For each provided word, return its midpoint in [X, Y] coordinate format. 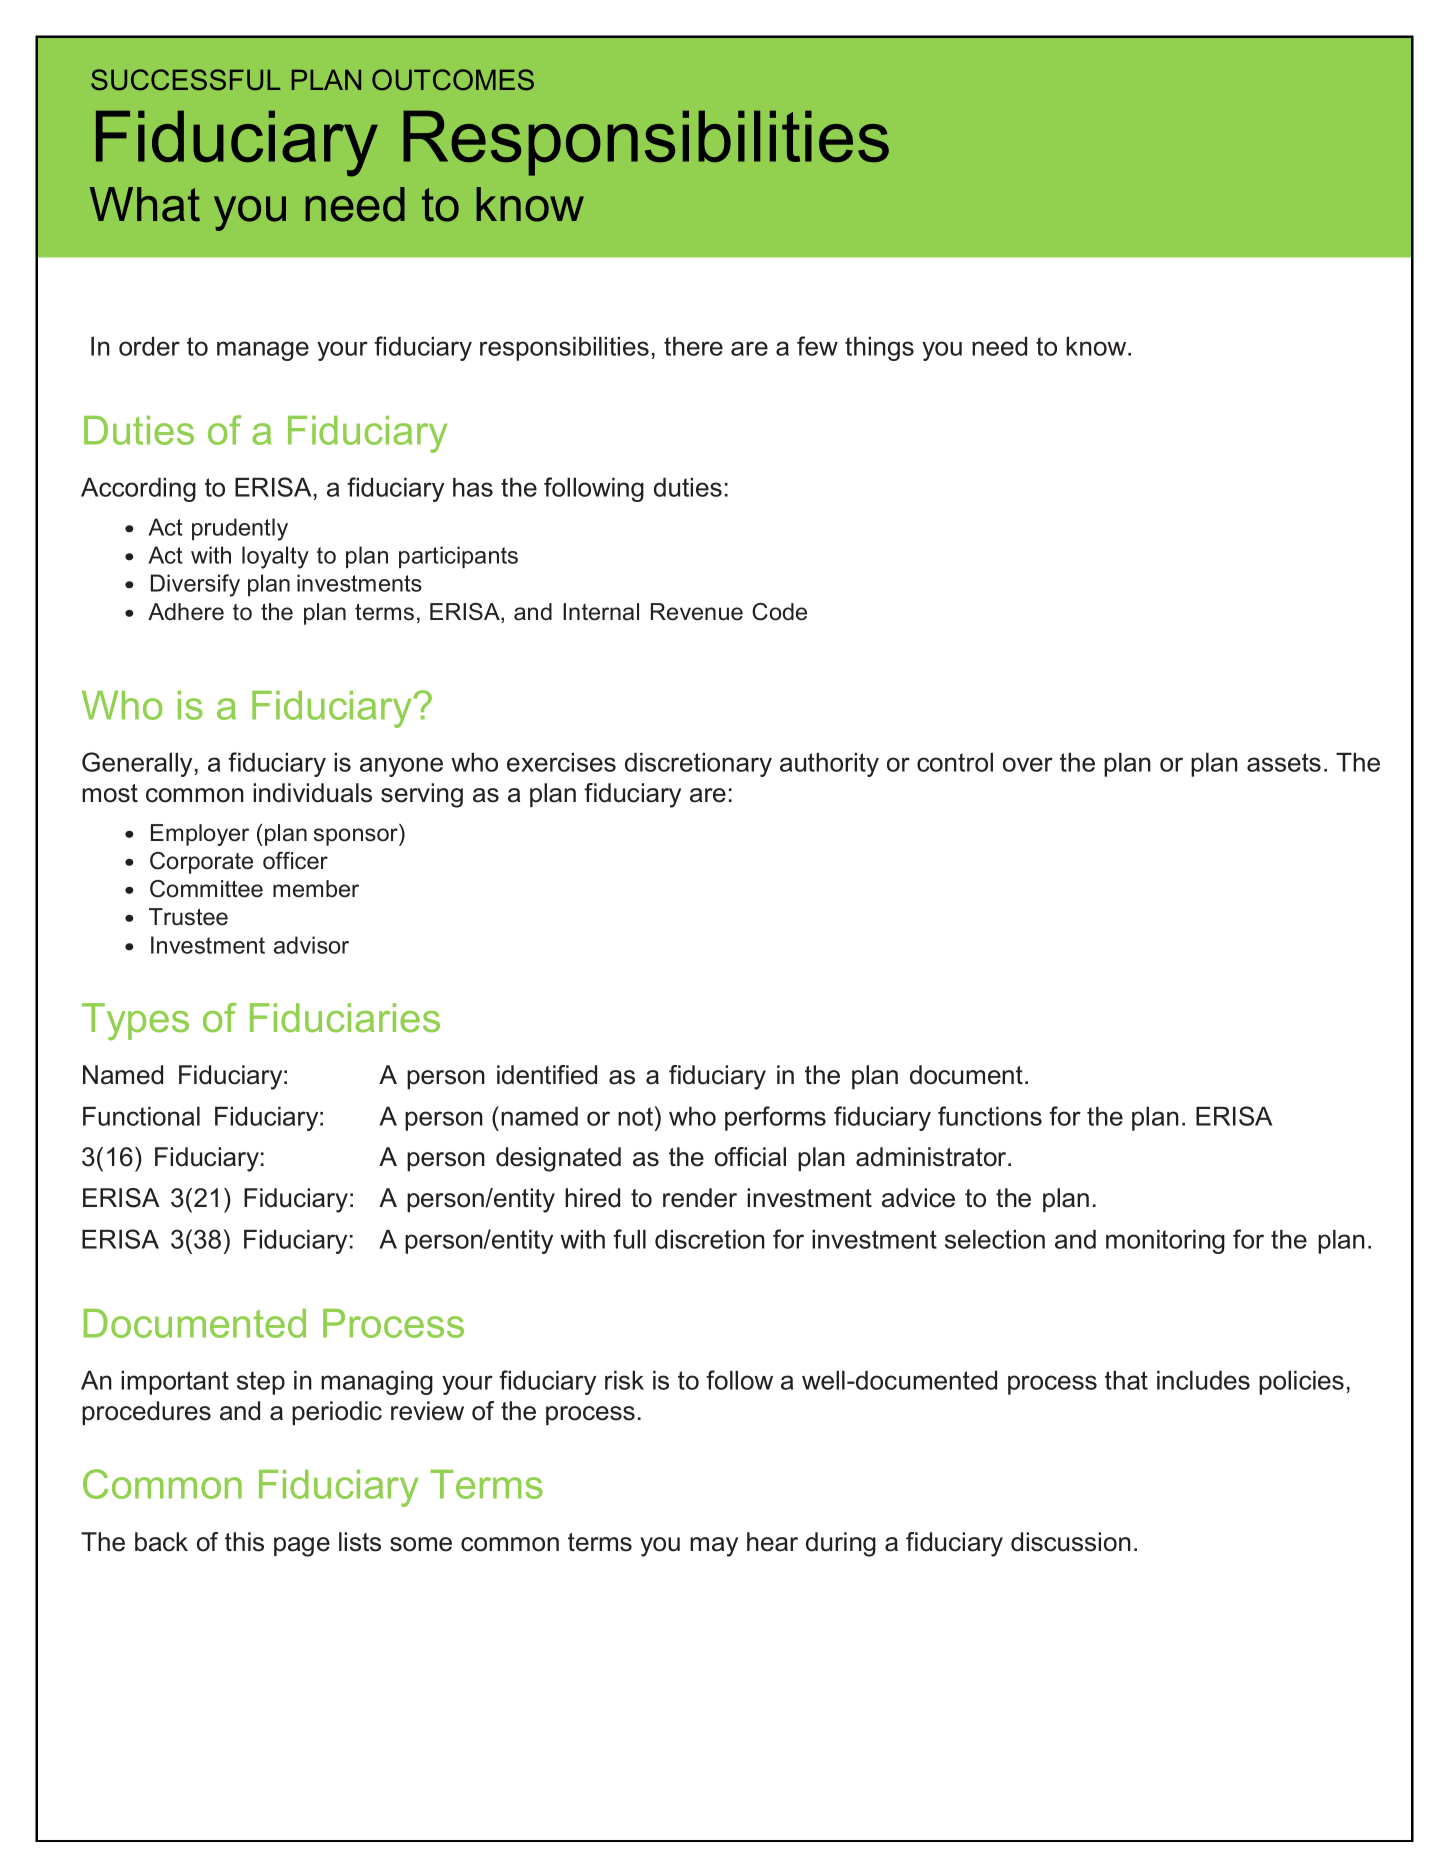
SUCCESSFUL [185, 80]
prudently [240, 529]
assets [1284, 762]
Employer [200, 835]
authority [829, 765]
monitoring [1165, 1242]
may [714, 1547]
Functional [141, 1116]
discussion [1071, 1542]
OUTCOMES [453, 80]
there [693, 346]
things [879, 349]
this [244, 1542]
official [750, 1157]
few [817, 346]
